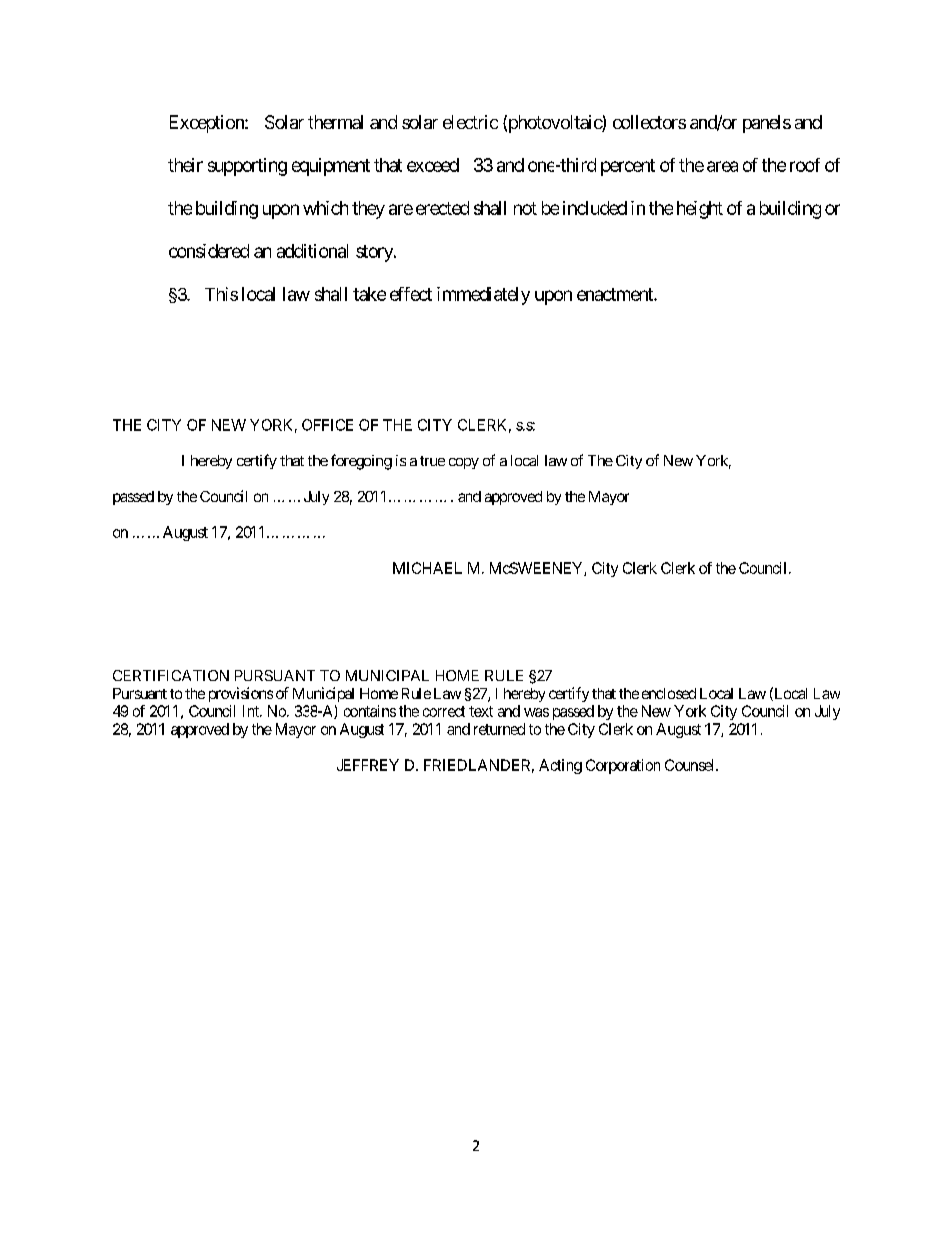 This screenshot has height=1233, width=952. I want to click on supporting, so click(247, 167).
